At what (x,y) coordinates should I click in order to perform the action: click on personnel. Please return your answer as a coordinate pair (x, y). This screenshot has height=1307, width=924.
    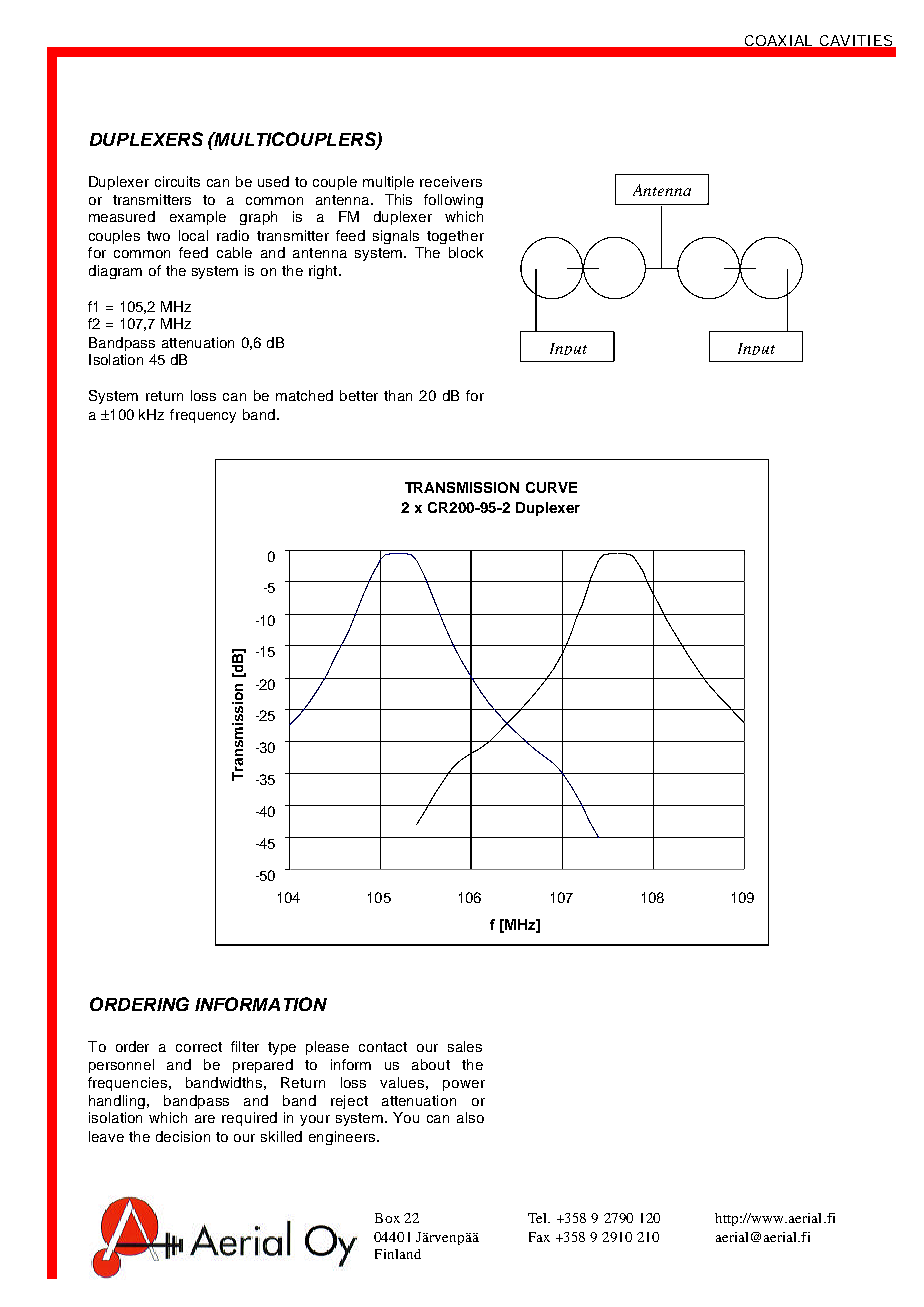
    Looking at the image, I should click on (121, 1066).
